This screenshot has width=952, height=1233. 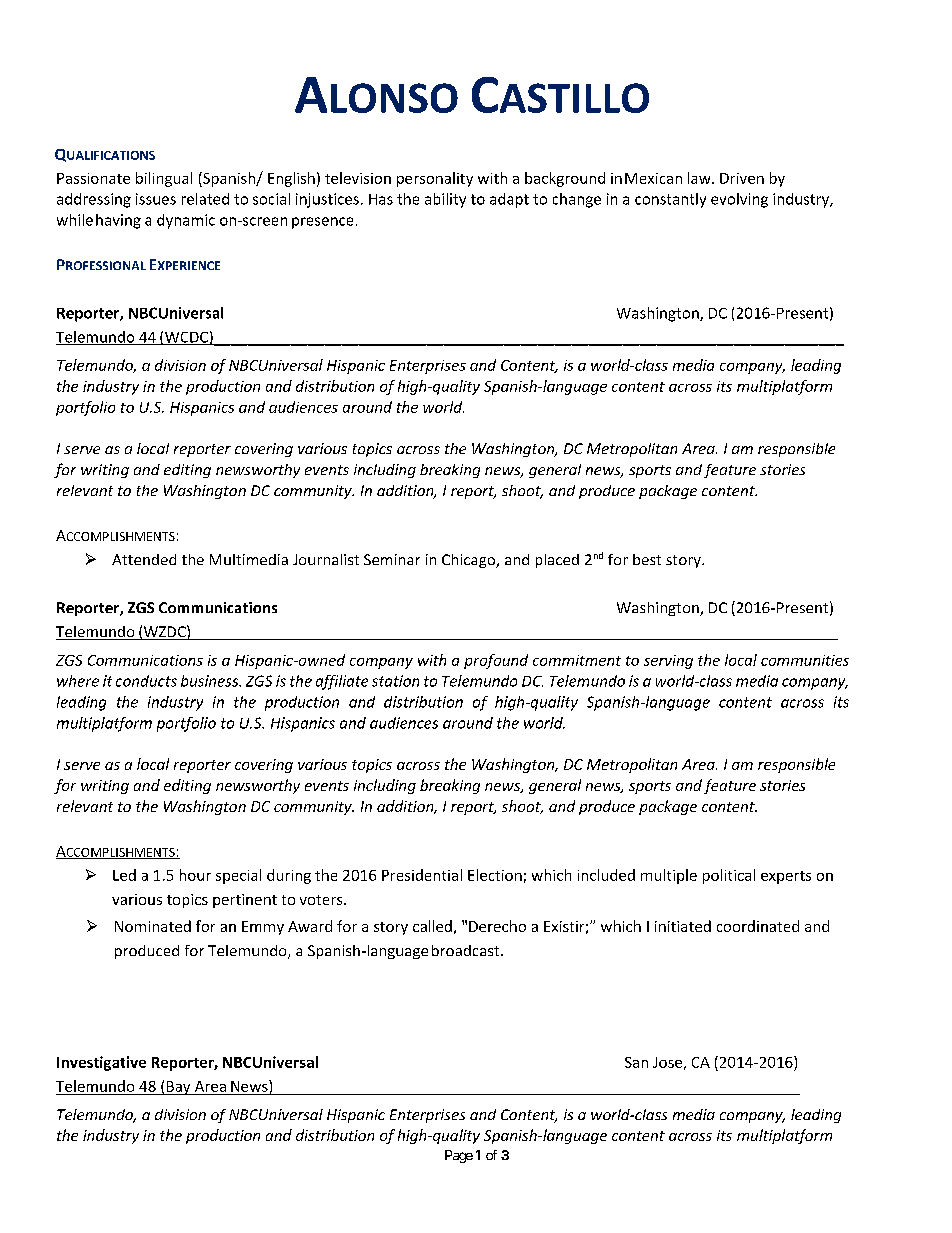 I want to click on evolving, so click(x=739, y=200).
